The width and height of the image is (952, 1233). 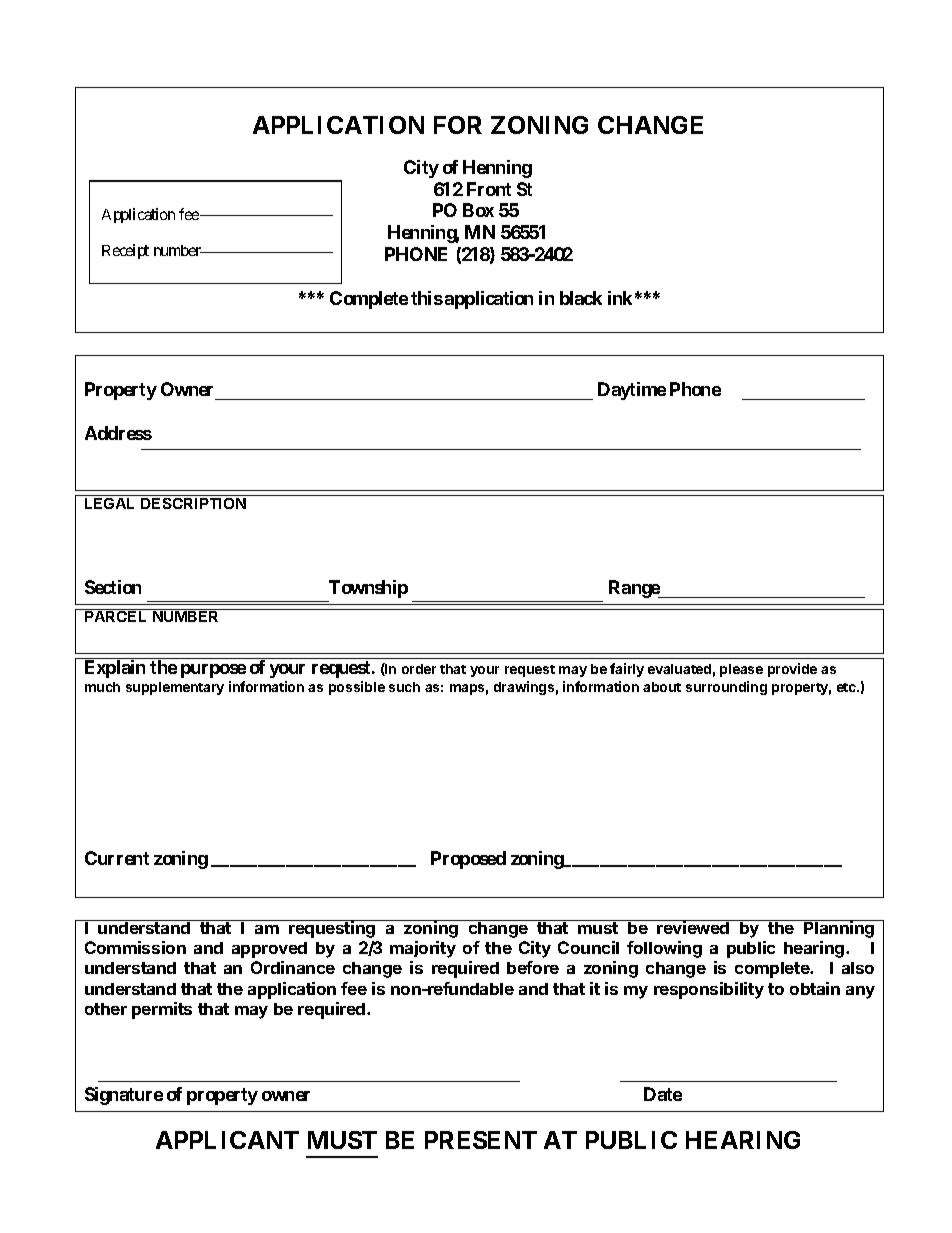 I want to click on APPLICANT, so click(x=227, y=1140).
